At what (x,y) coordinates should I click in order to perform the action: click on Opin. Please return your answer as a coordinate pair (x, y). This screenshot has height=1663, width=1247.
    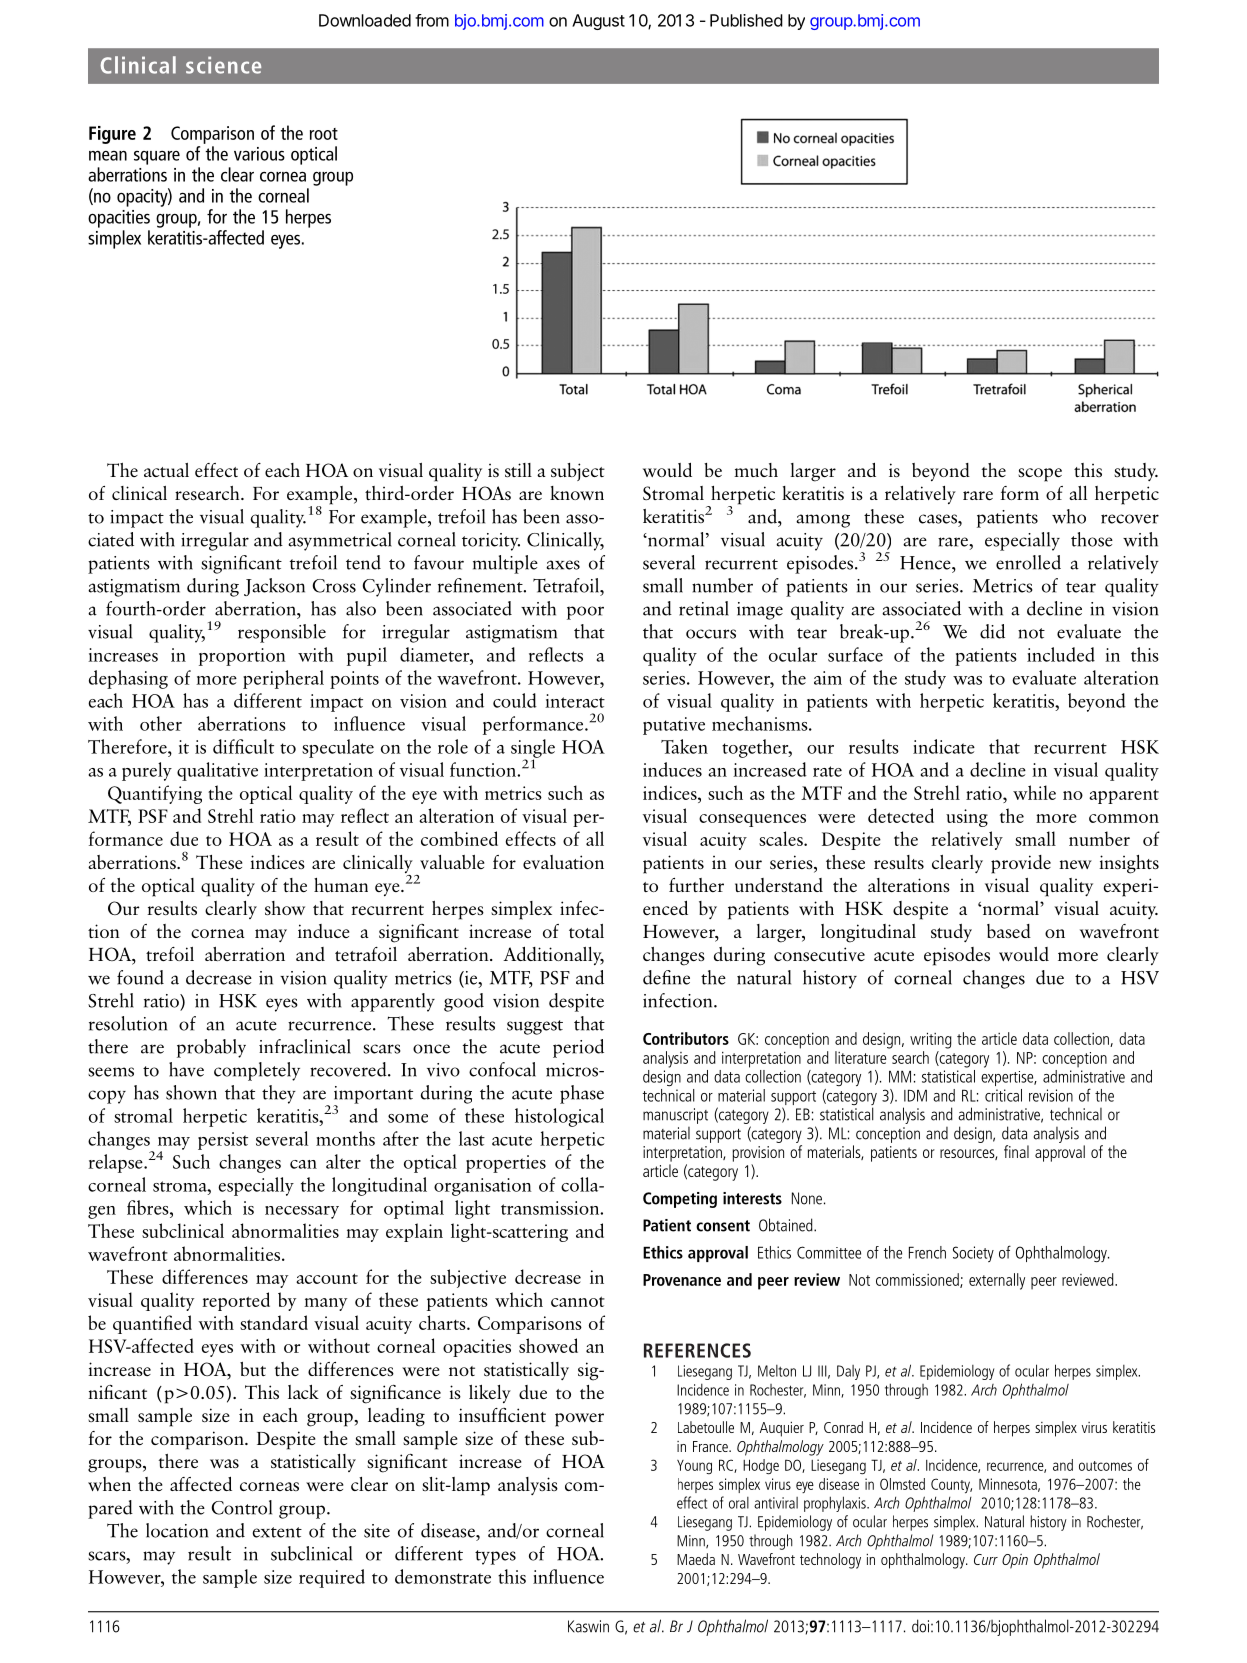
    Looking at the image, I should click on (1015, 1561).
